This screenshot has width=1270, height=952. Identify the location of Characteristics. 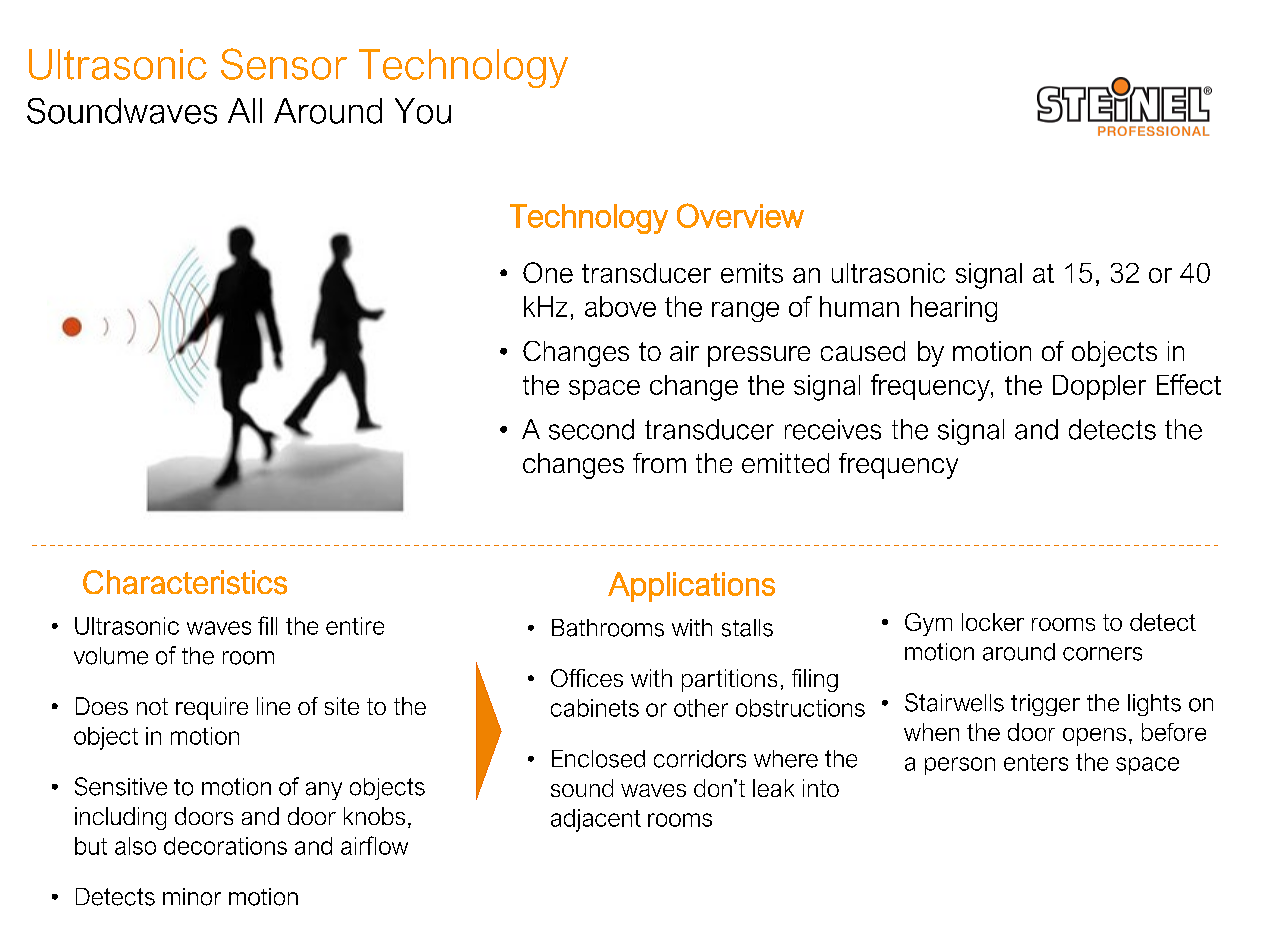
(185, 582).
